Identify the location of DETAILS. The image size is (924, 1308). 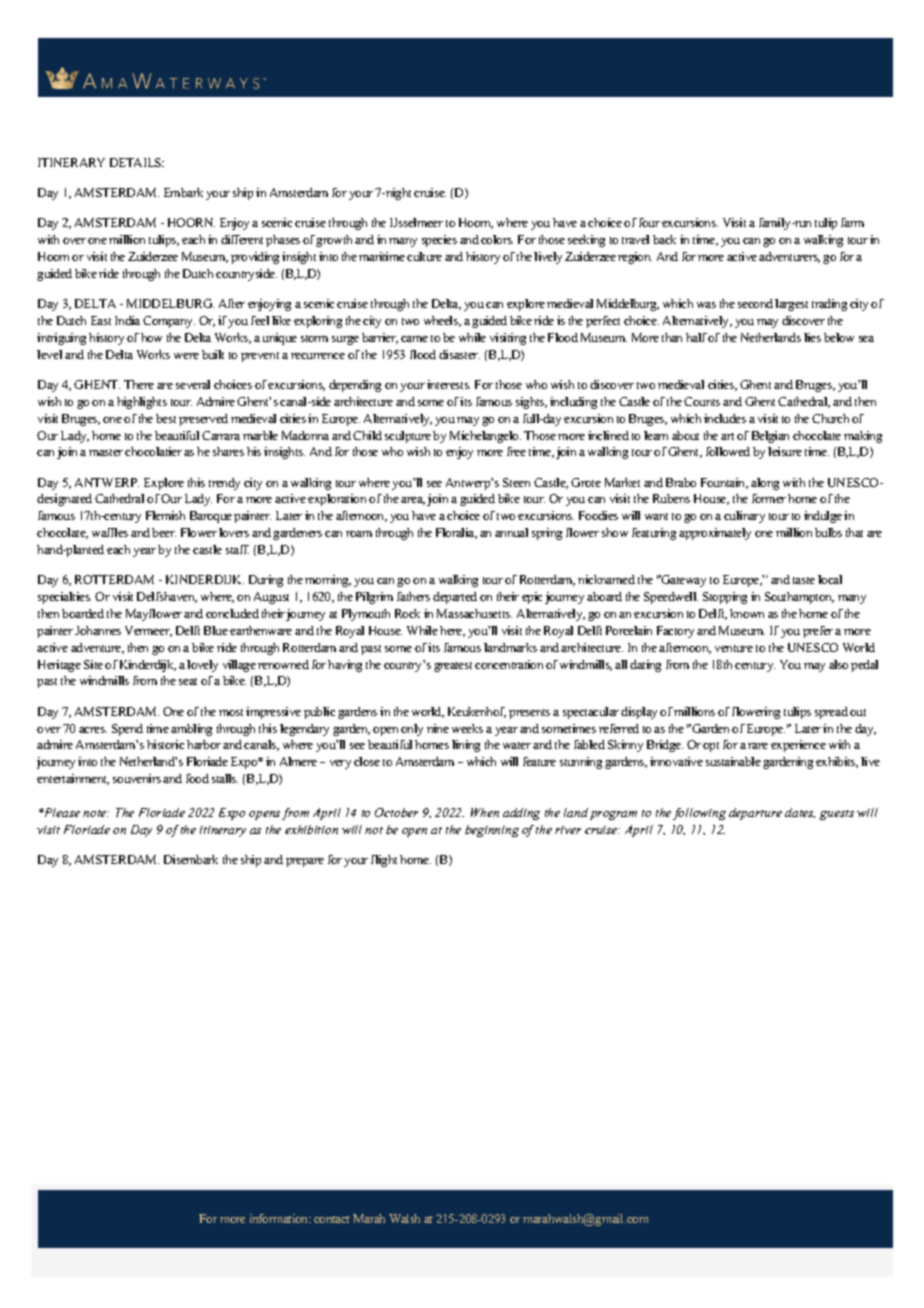
(137, 162).
